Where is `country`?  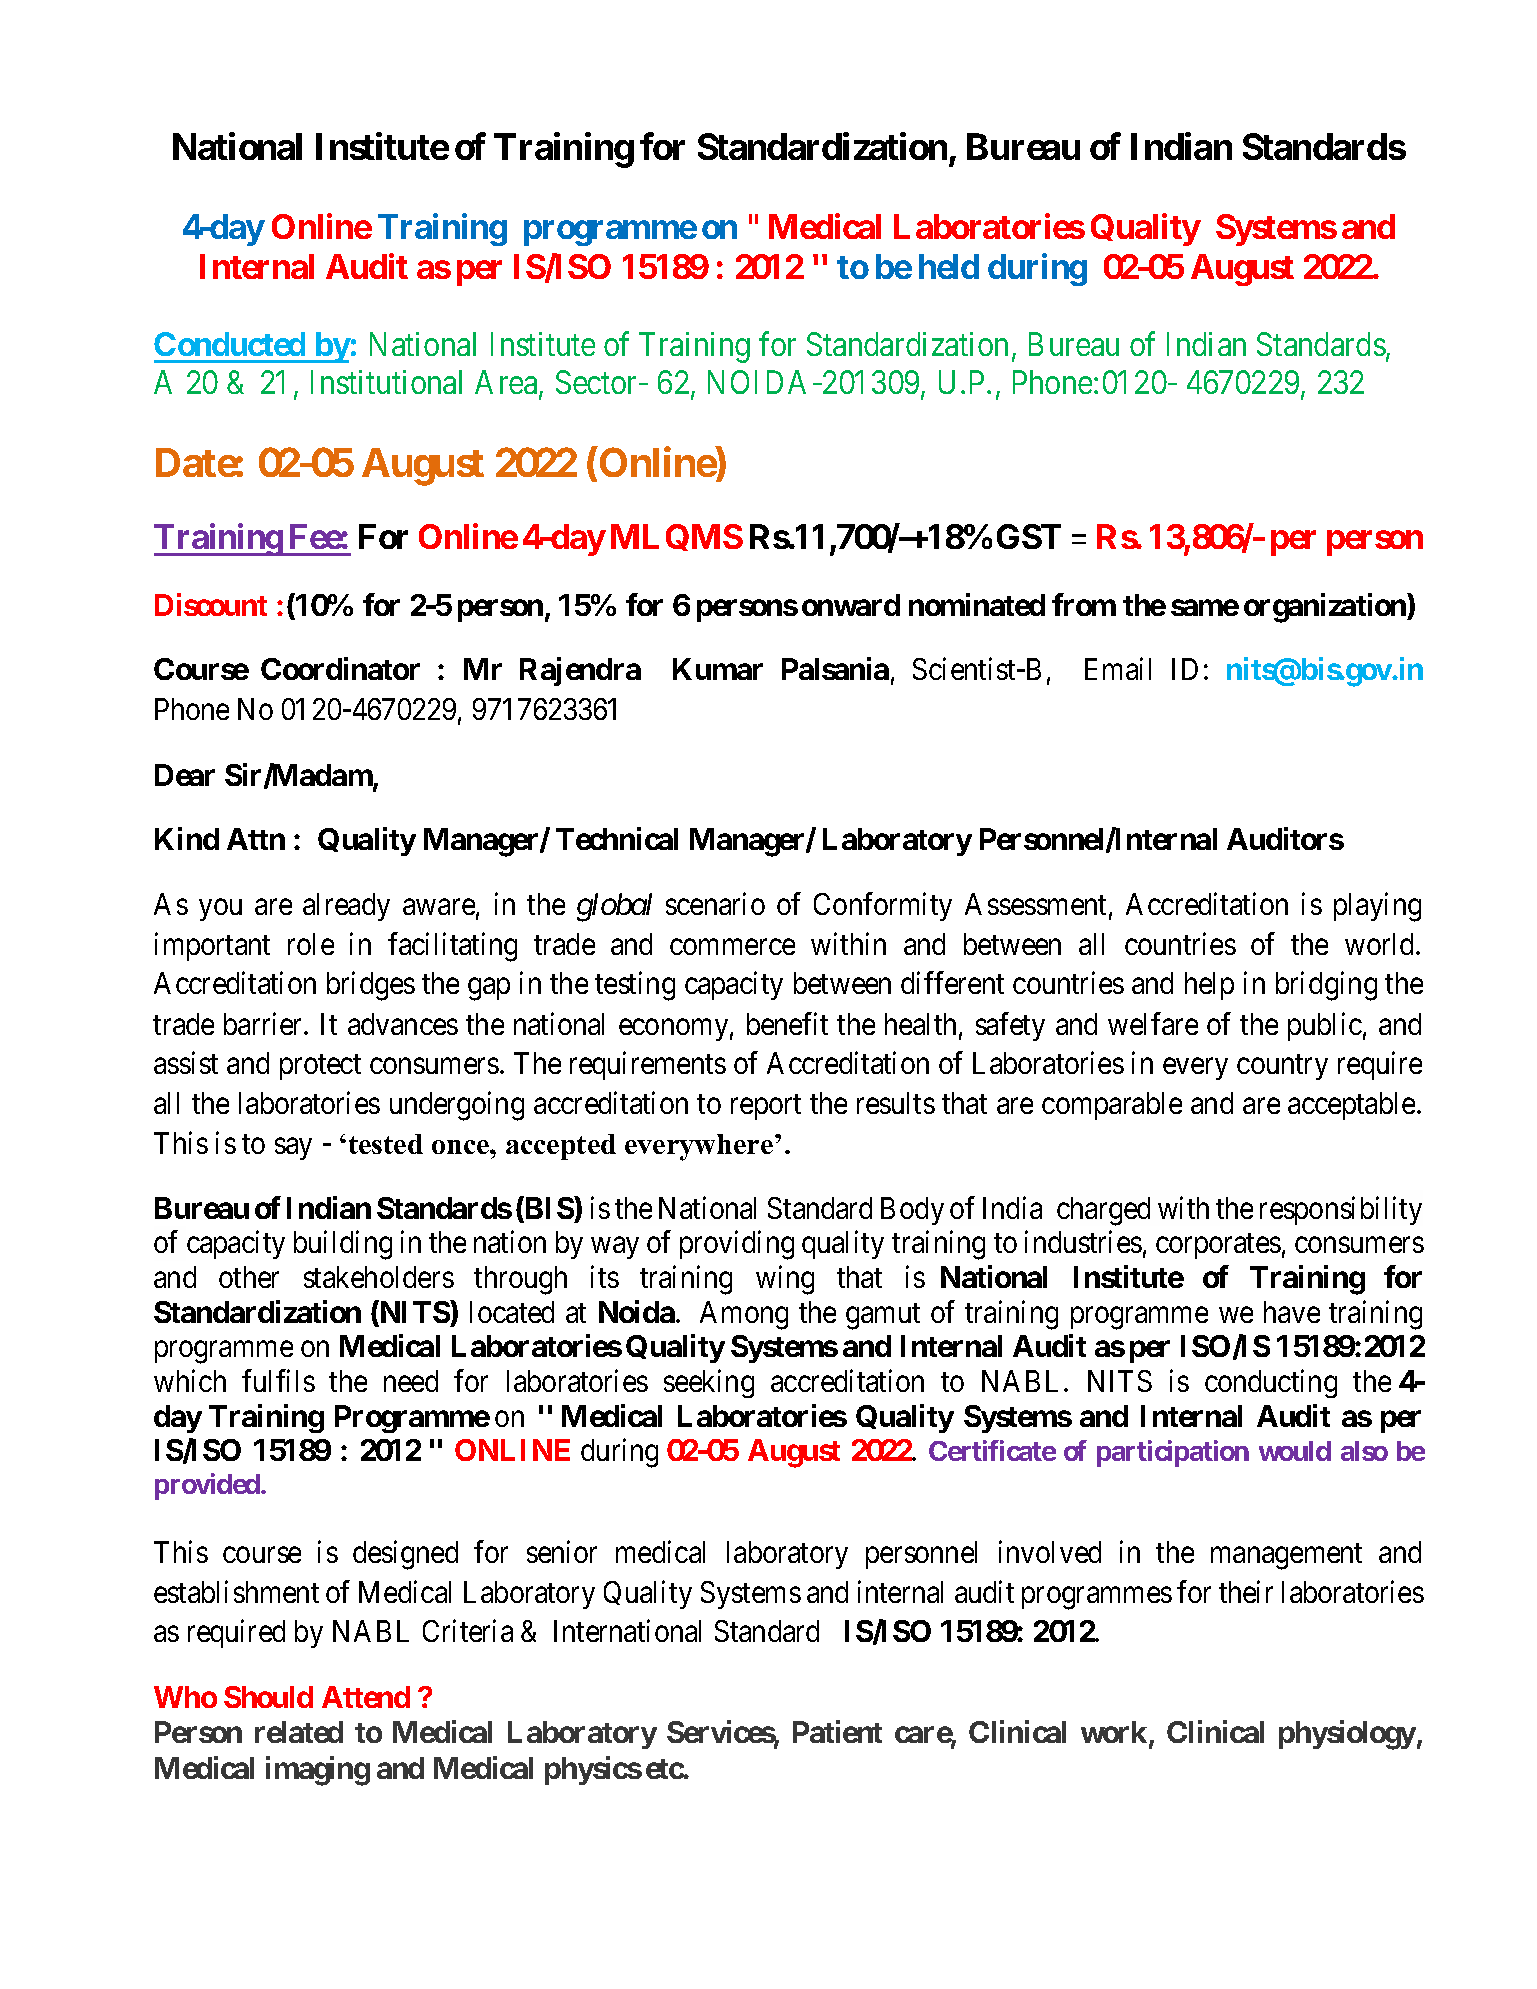 country is located at coordinates (1282, 1067).
